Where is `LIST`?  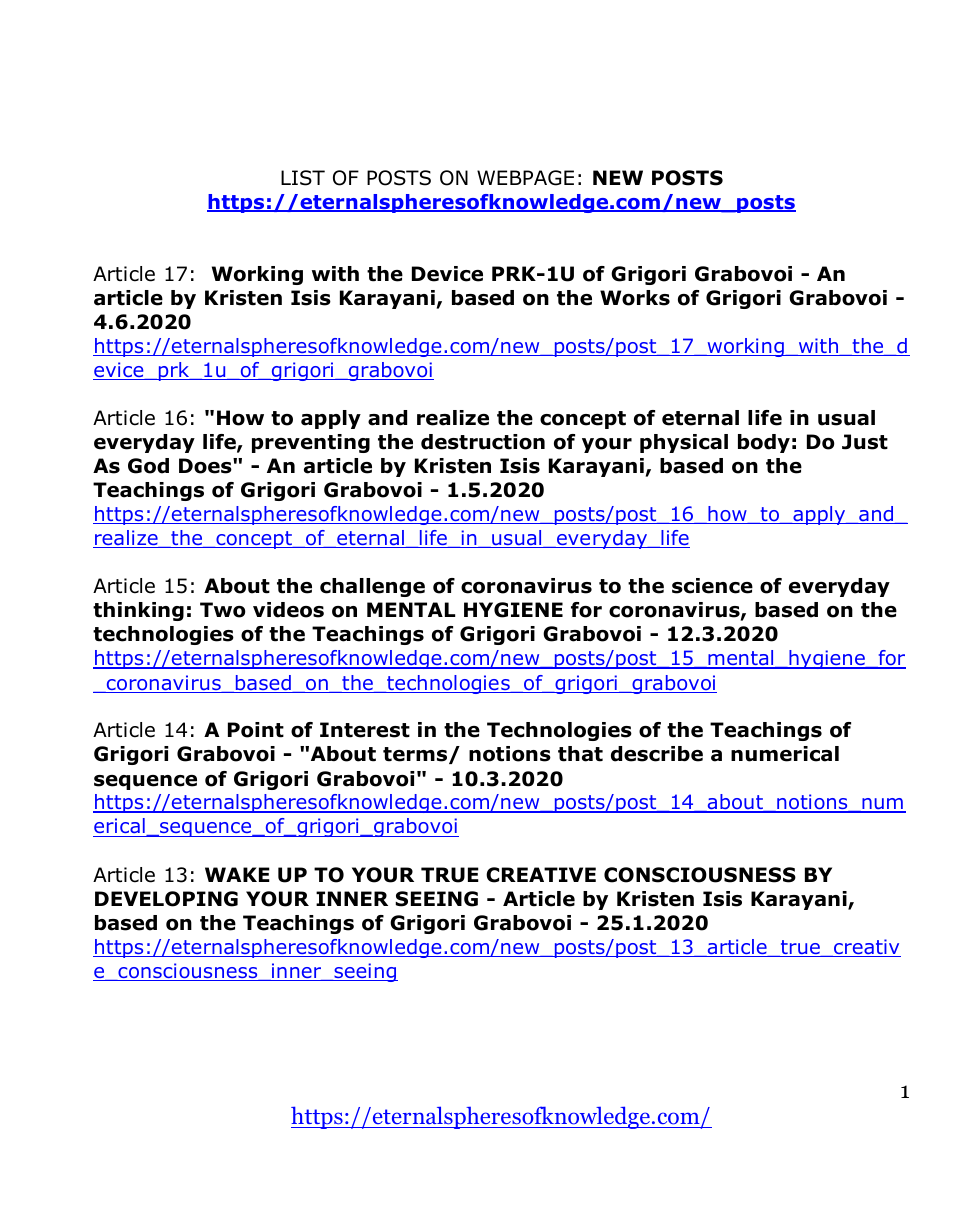
LIST is located at coordinates (303, 178).
